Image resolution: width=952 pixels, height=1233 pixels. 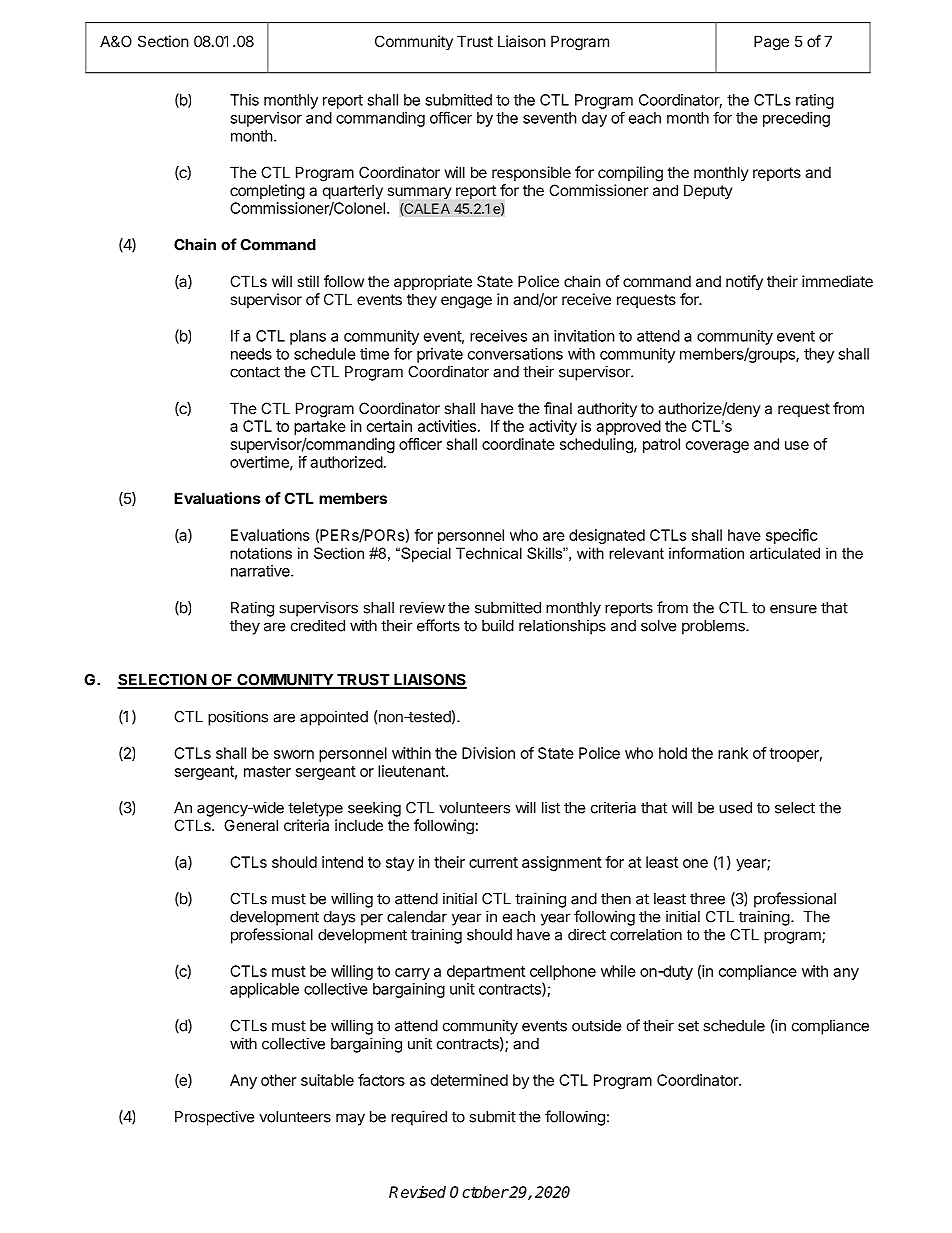 I want to click on responsible, so click(x=531, y=173).
